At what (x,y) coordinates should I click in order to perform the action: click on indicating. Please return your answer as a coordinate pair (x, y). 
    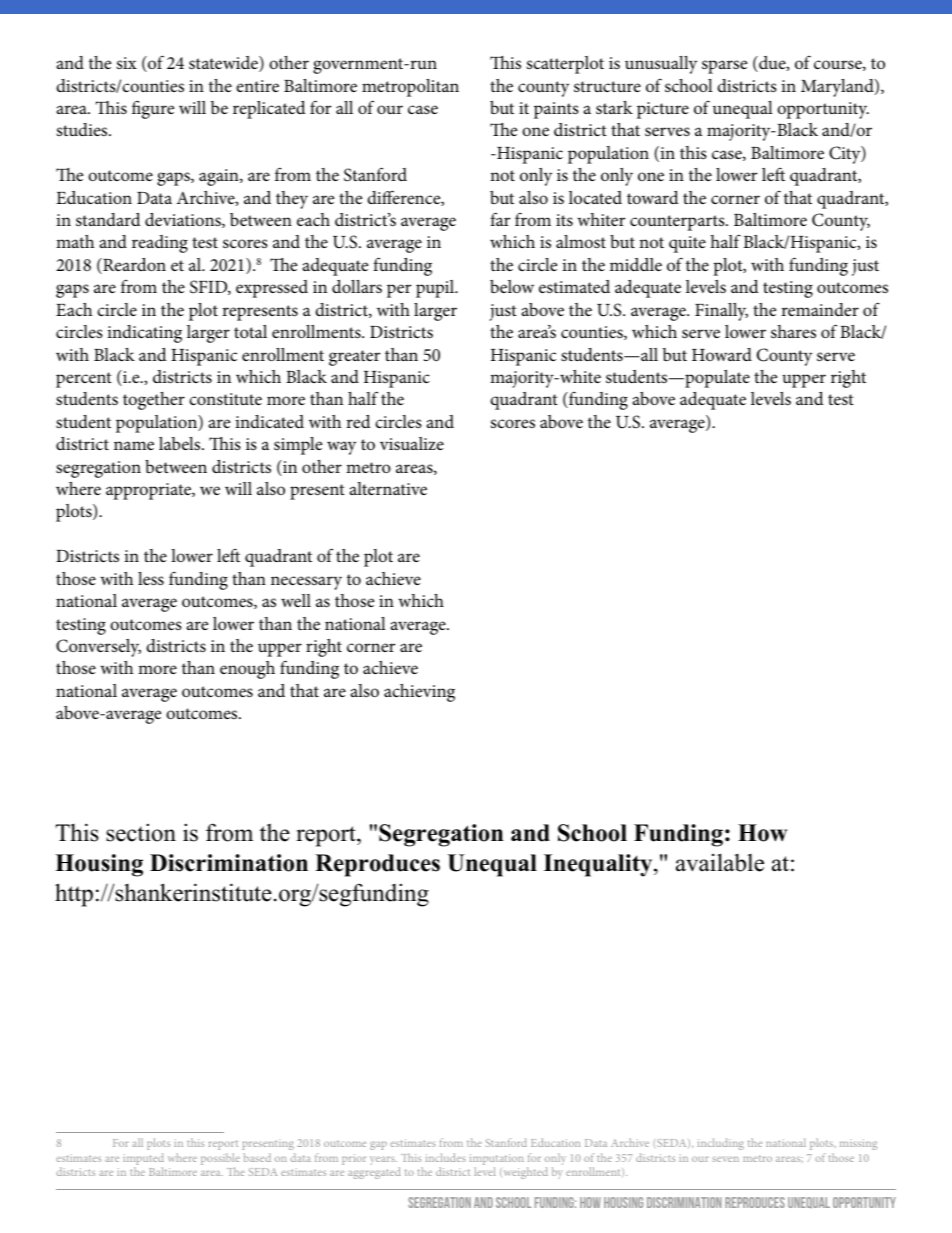
    Looking at the image, I should click on (144, 334).
